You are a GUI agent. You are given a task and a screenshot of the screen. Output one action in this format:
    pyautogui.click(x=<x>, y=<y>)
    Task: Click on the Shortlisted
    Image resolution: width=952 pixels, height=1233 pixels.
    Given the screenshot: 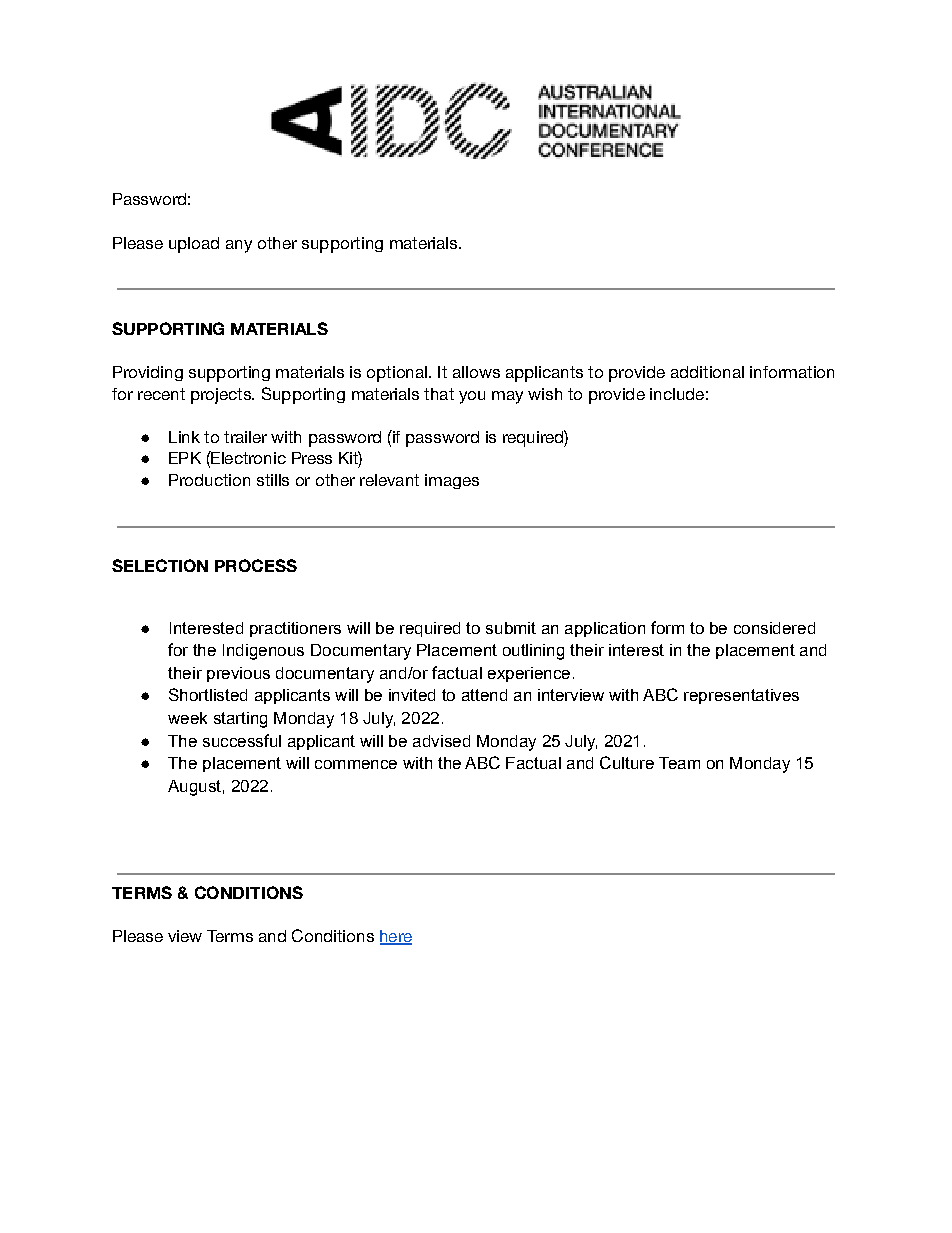 What is the action you would take?
    pyautogui.click(x=208, y=694)
